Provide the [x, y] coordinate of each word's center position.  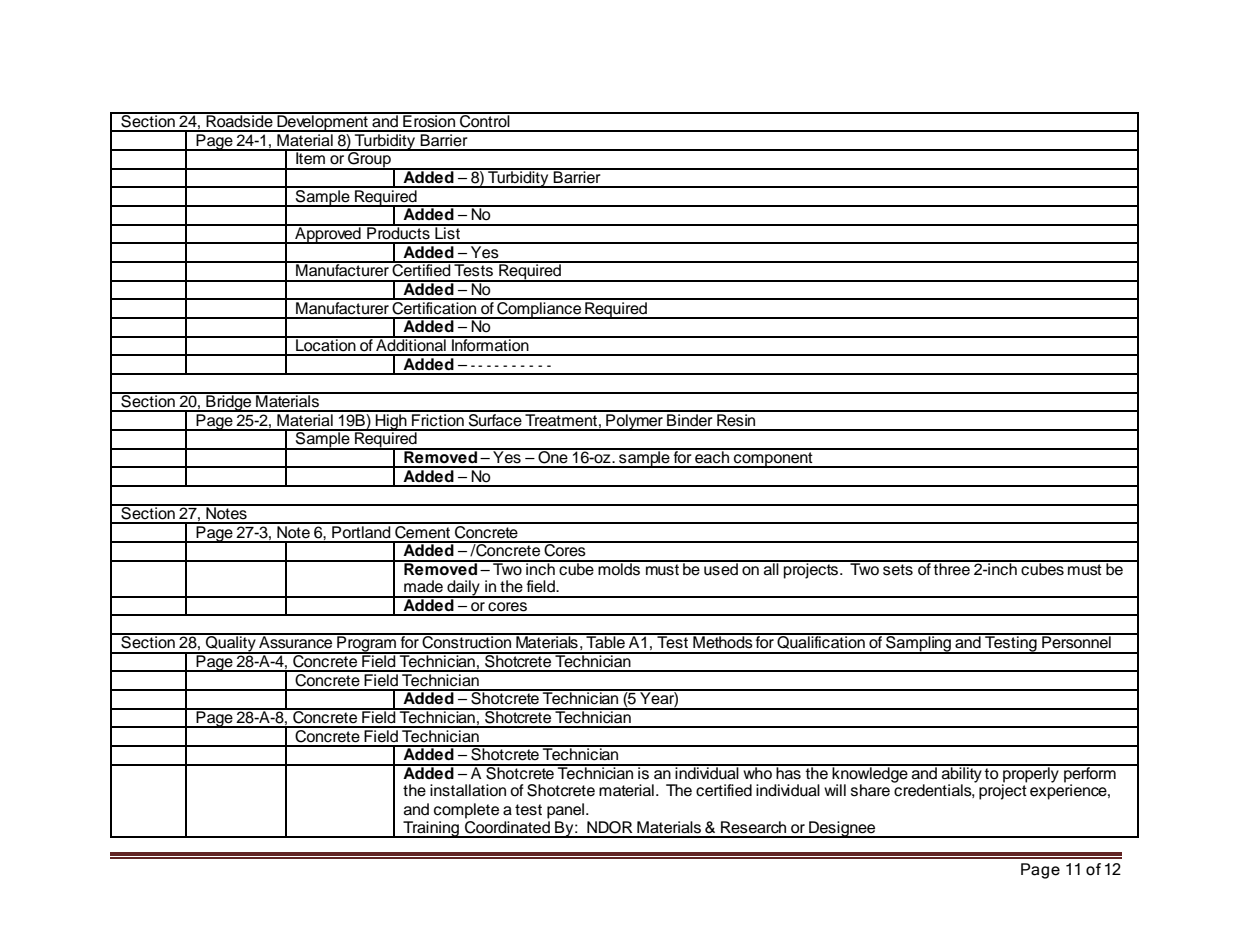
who [757, 772]
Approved [328, 234]
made [423, 586]
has [788, 772]
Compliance [539, 309]
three [952, 568]
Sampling [918, 644]
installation [468, 790]
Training [431, 829]
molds [619, 568]
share [870, 790]
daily [463, 589]
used [721, 568]
